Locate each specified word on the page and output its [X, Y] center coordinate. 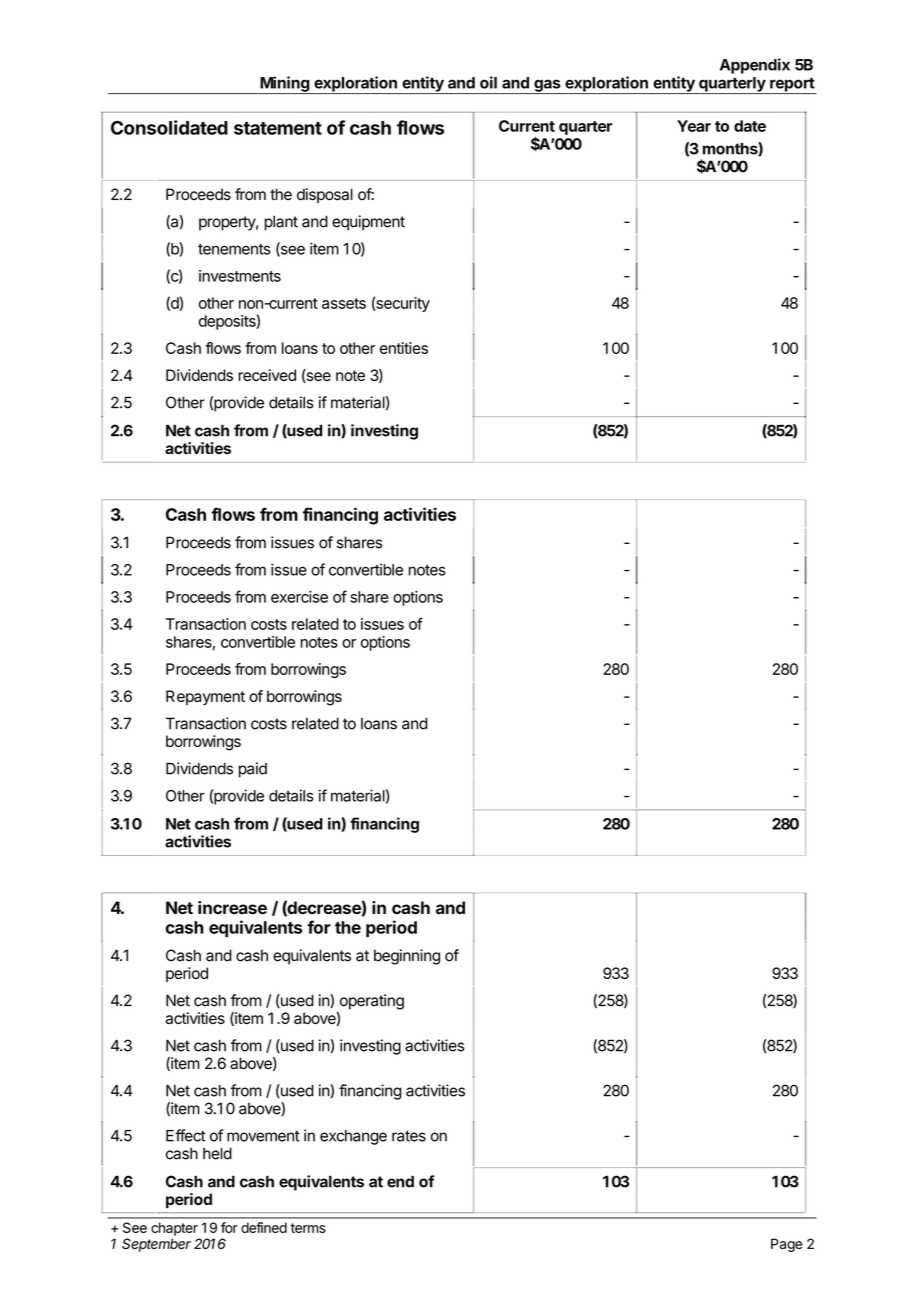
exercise [299, 597]
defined [264, 1227]
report [792, 86]
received [267, 375]
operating [372, 1002]
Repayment [205, 697]
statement [278, 128]
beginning [407, 957]
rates [409, 1136]
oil [488, 82]
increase [232, 907]
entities [404, 348]
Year [694, 126]
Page [787, 1245]
